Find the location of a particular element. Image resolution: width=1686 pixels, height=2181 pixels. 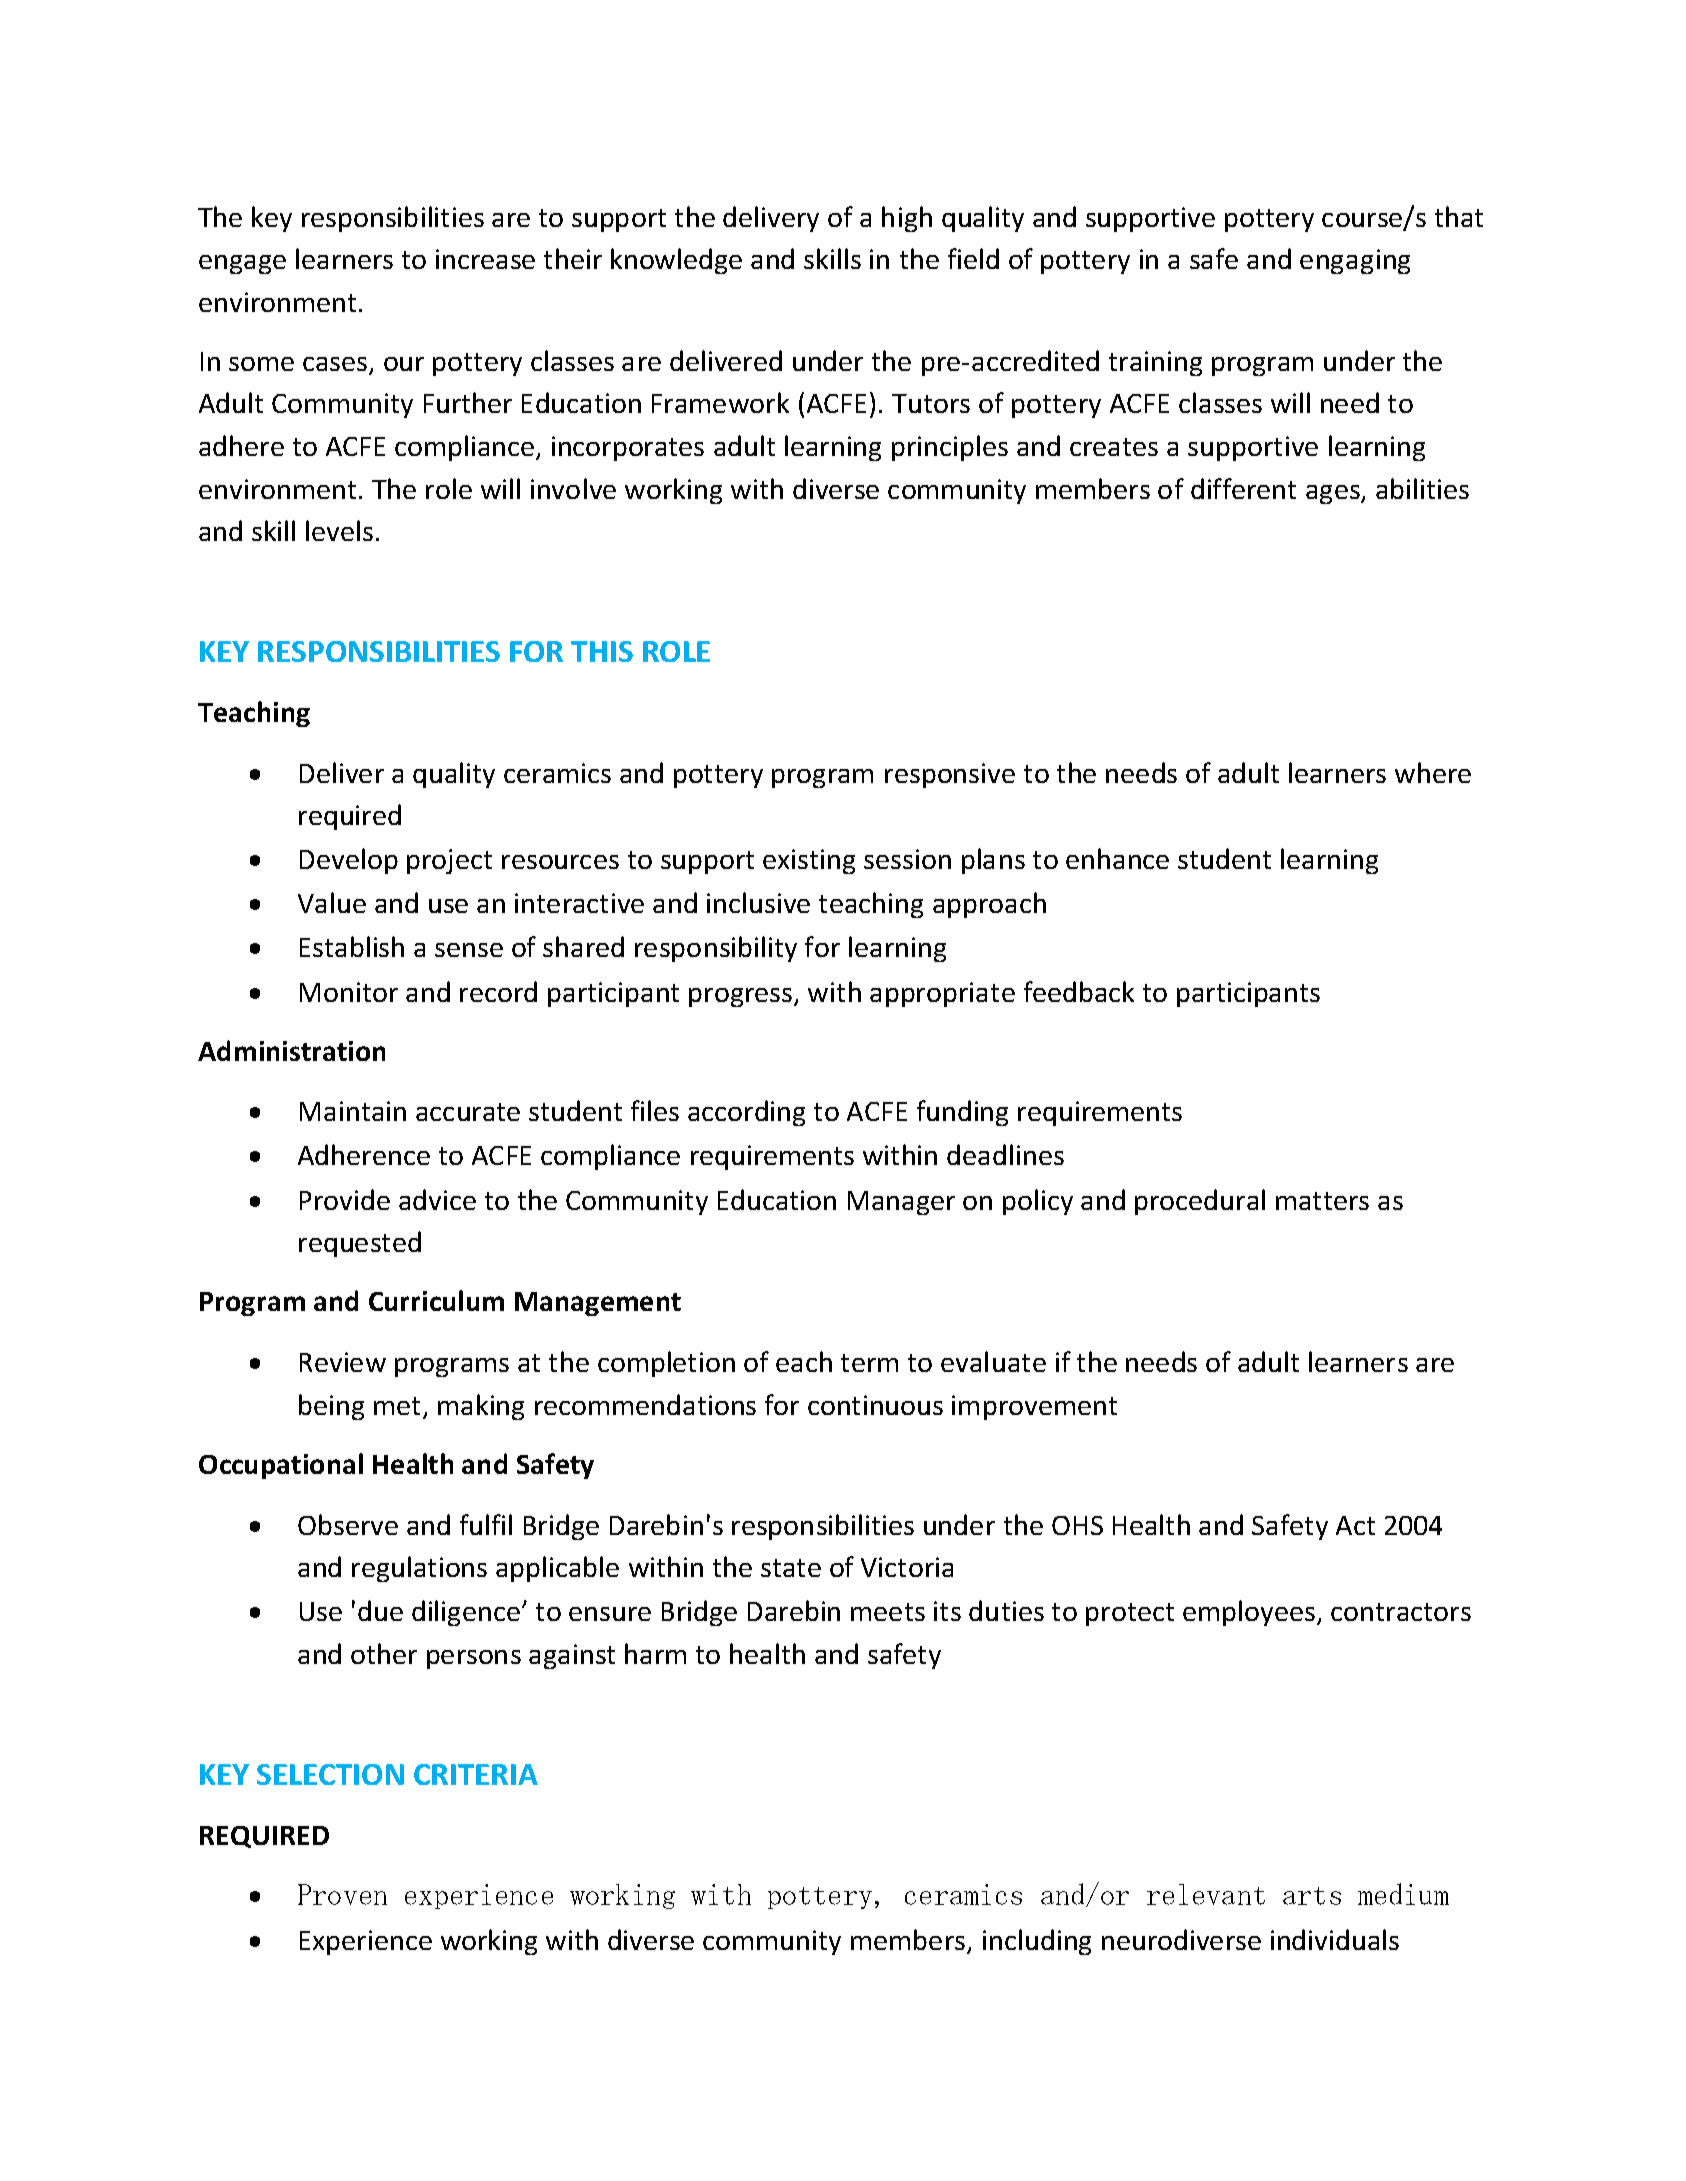

high is located at coordinates (907, 219).
